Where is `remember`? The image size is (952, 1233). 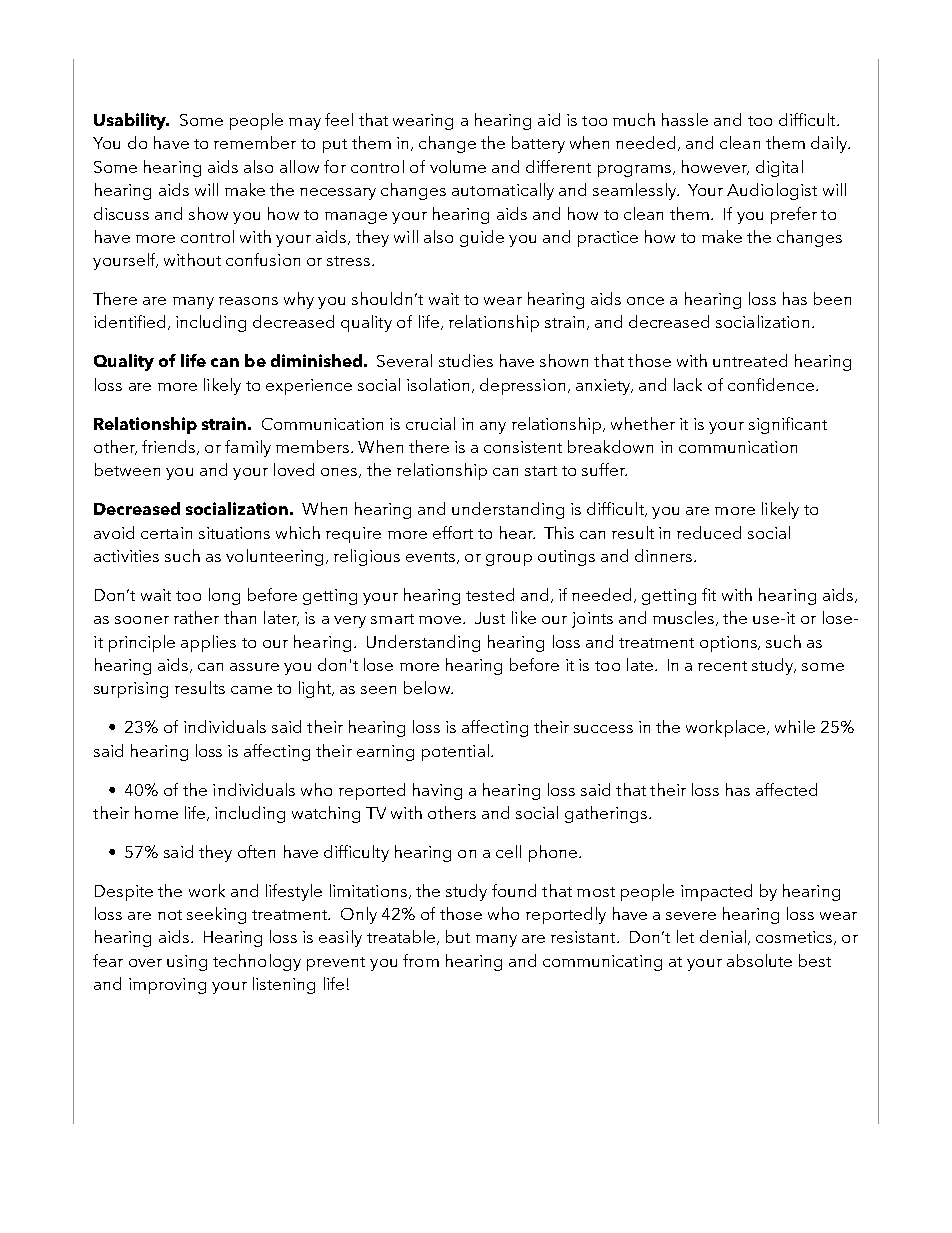
remember is located at coordinates (255, 142).
